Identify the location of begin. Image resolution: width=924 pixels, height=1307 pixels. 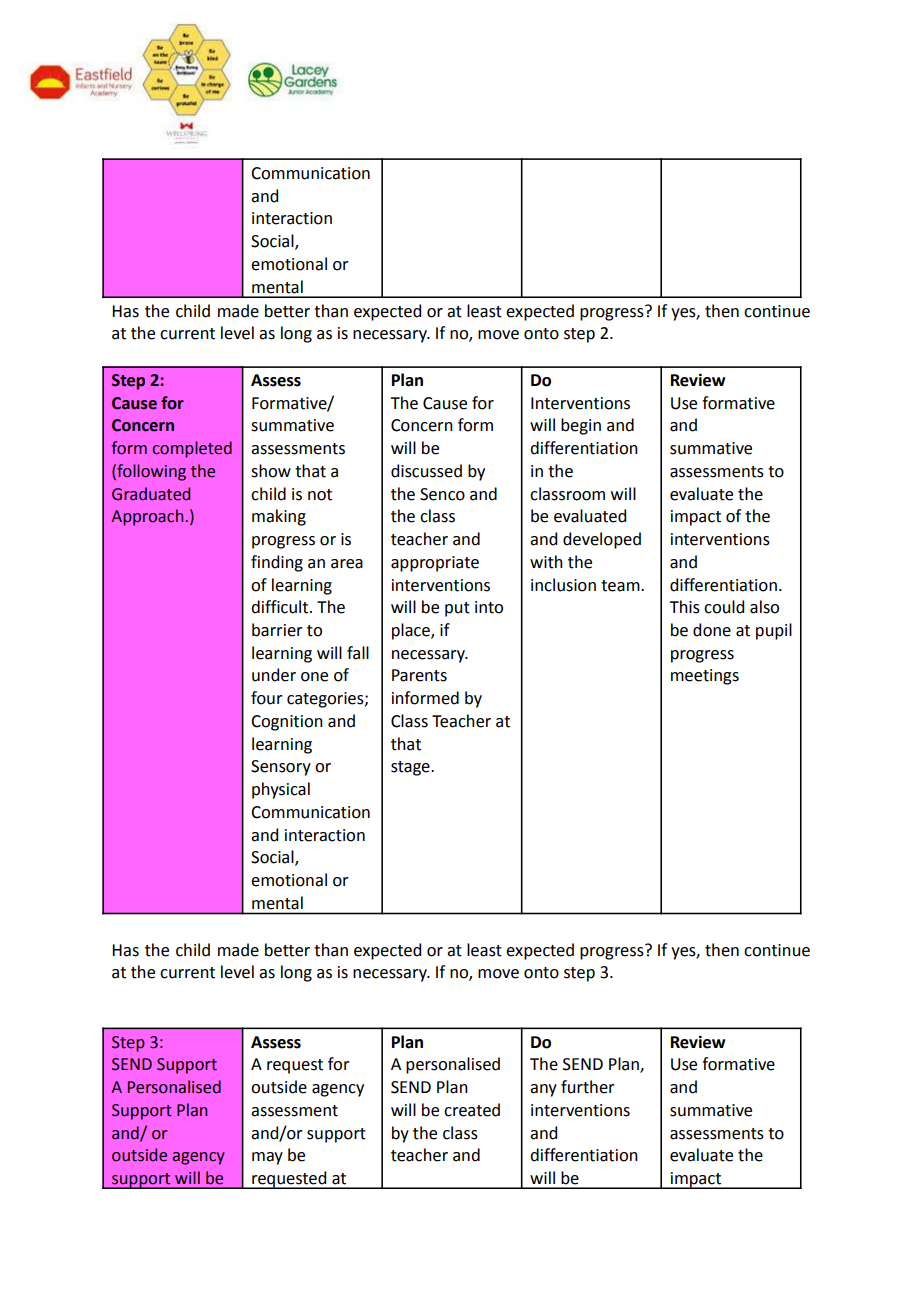
(581, 426).
